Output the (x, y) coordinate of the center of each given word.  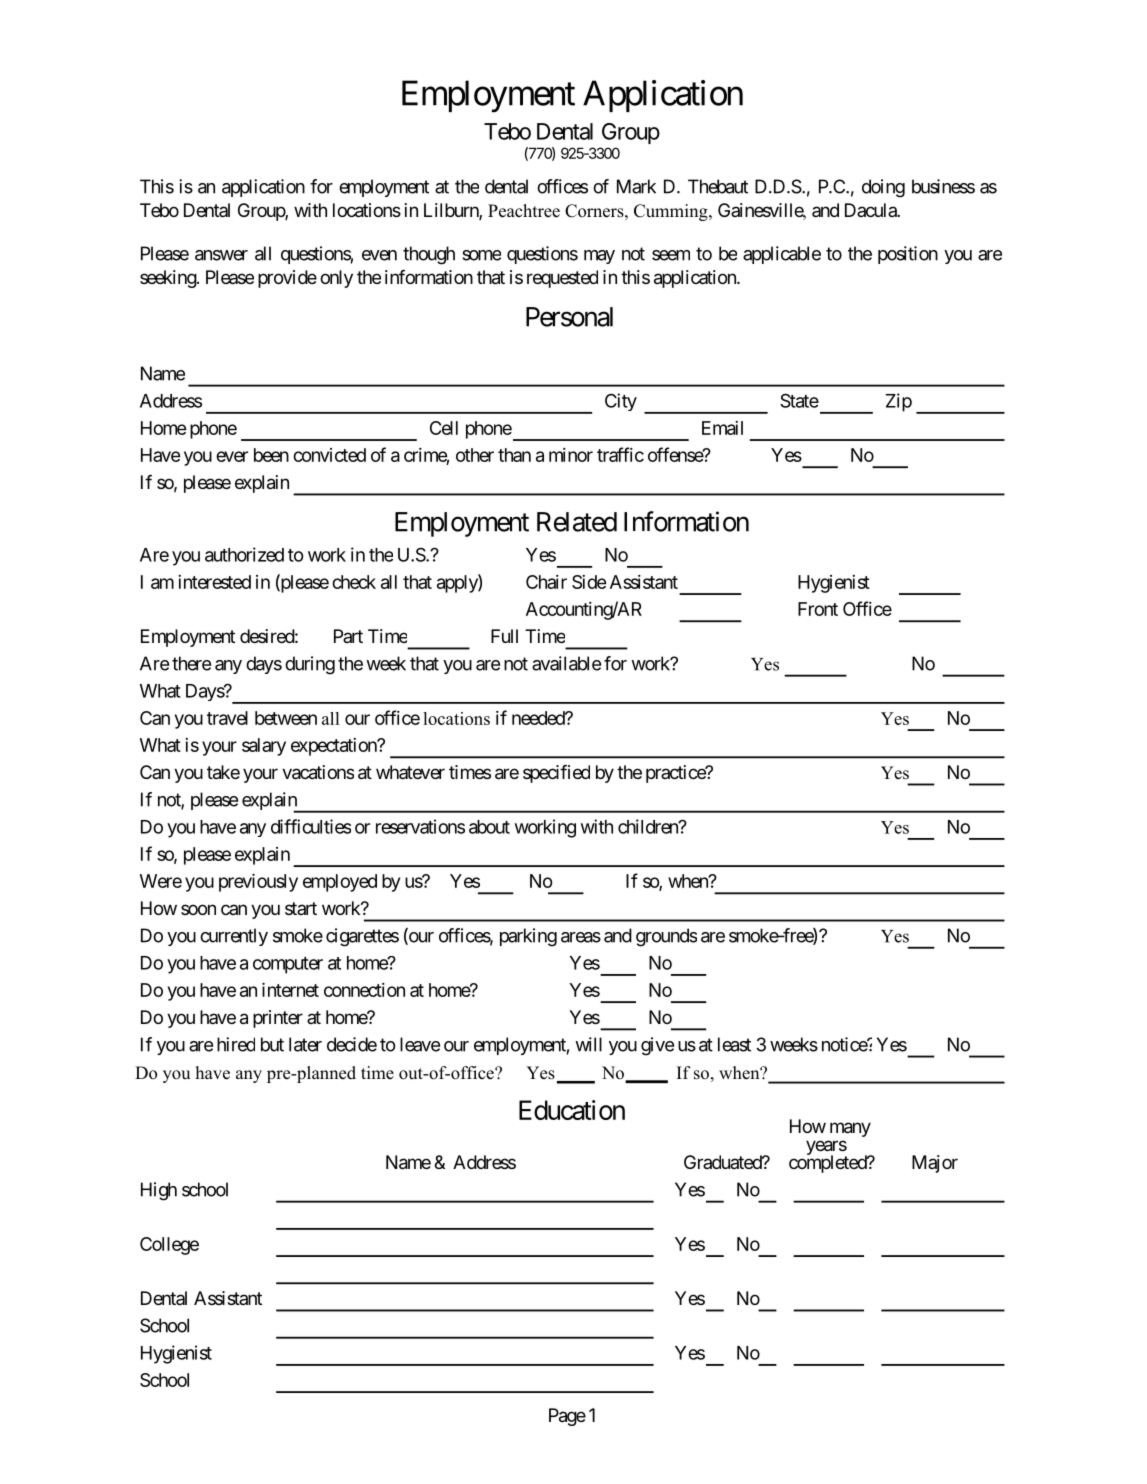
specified (556, 774)
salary (264, 747)
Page (567, 1417)
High (159, 1191)
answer (221, 255)
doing (883, 188)
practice (676, 774)
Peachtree (524, 211)
